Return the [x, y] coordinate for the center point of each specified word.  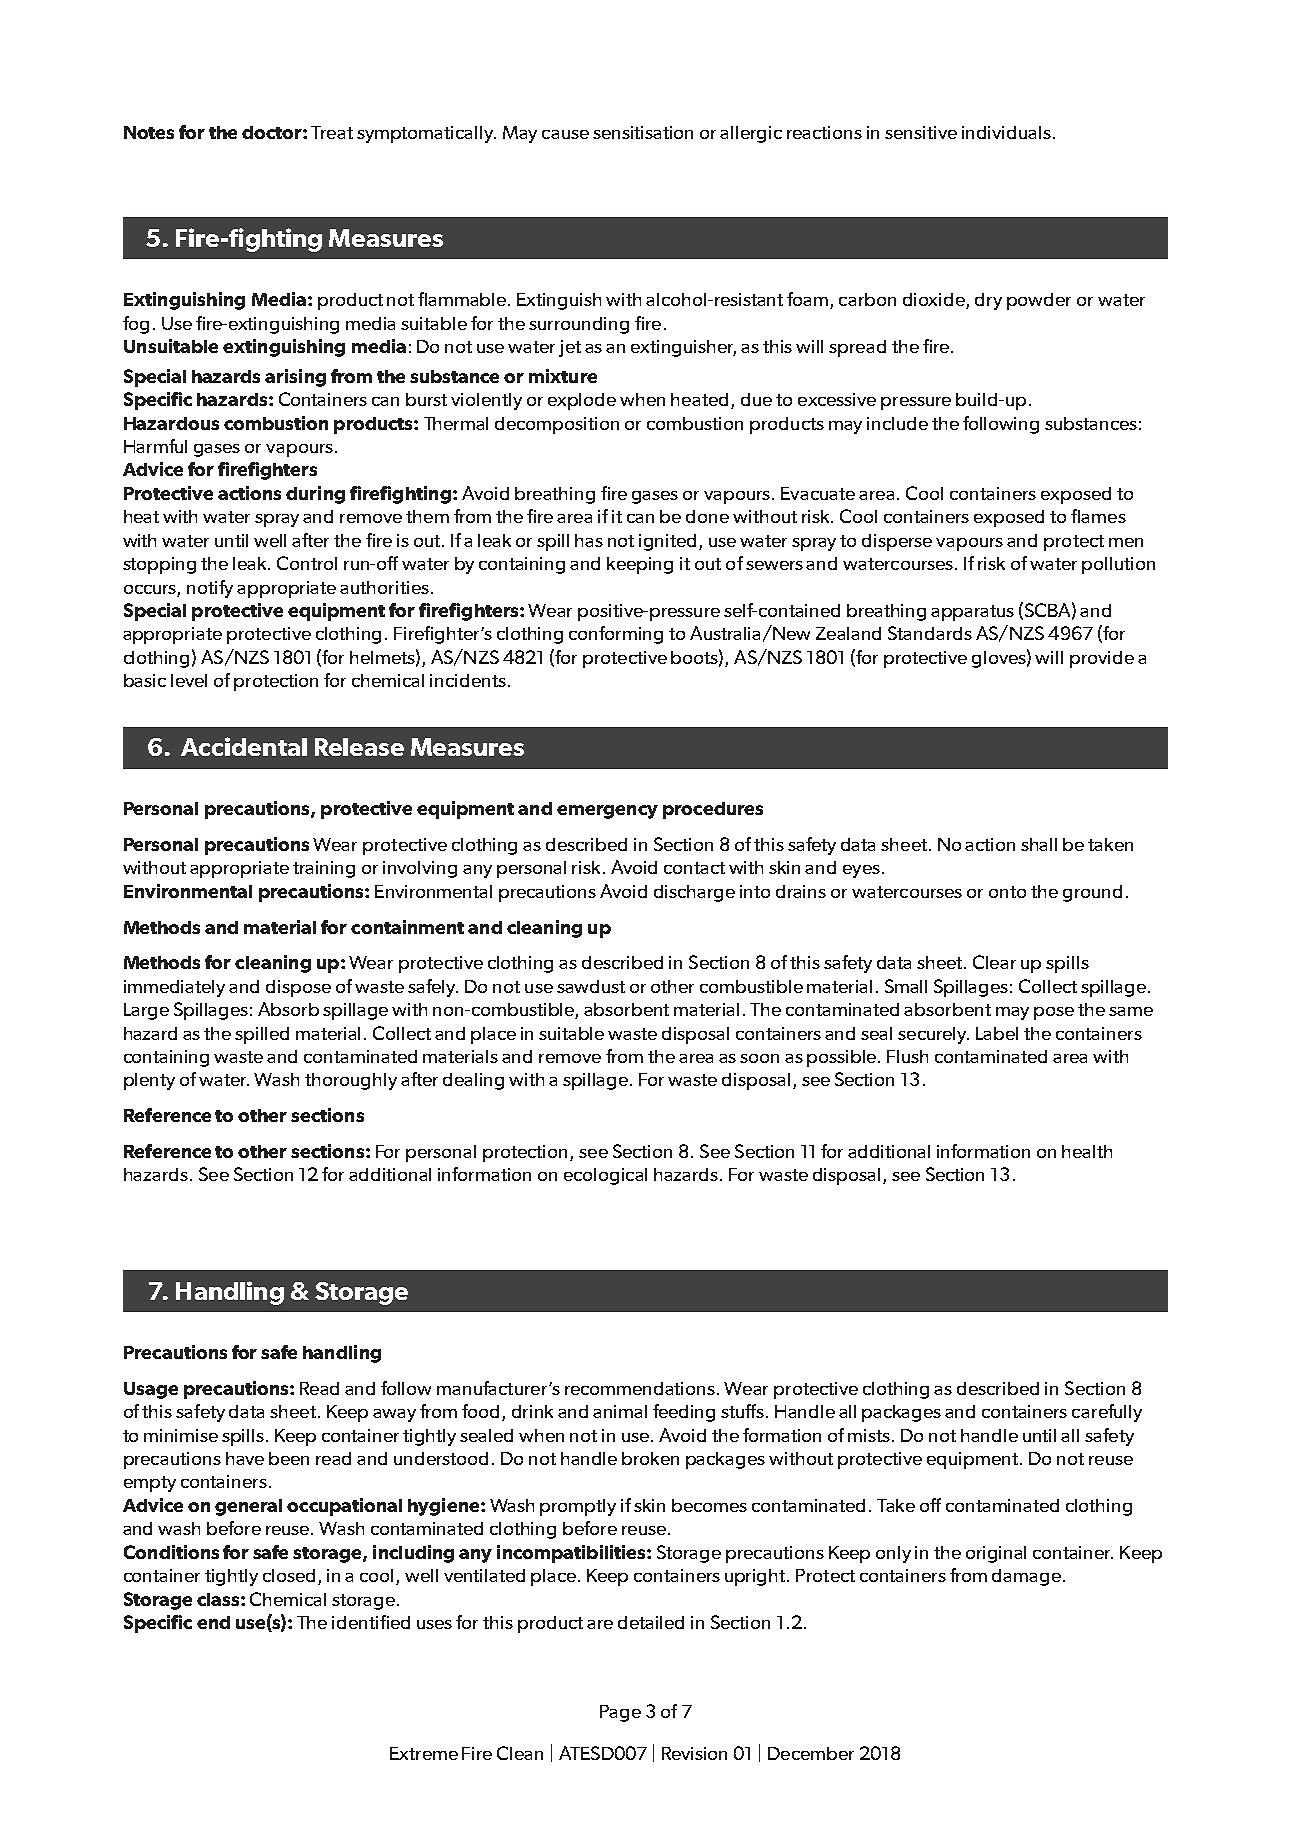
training [324, 869]
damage [1026, 1577]
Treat [332, 132]
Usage [151, 1390]
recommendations [641, 1388]
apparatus [972, 613]
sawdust [591, 986]
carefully [1107, 1413]
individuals [1006, 132]
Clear [994, 962]
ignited [669, 542]
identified [371, 1622]
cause [565, 134]
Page [620, 1713]
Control [307, 563]
